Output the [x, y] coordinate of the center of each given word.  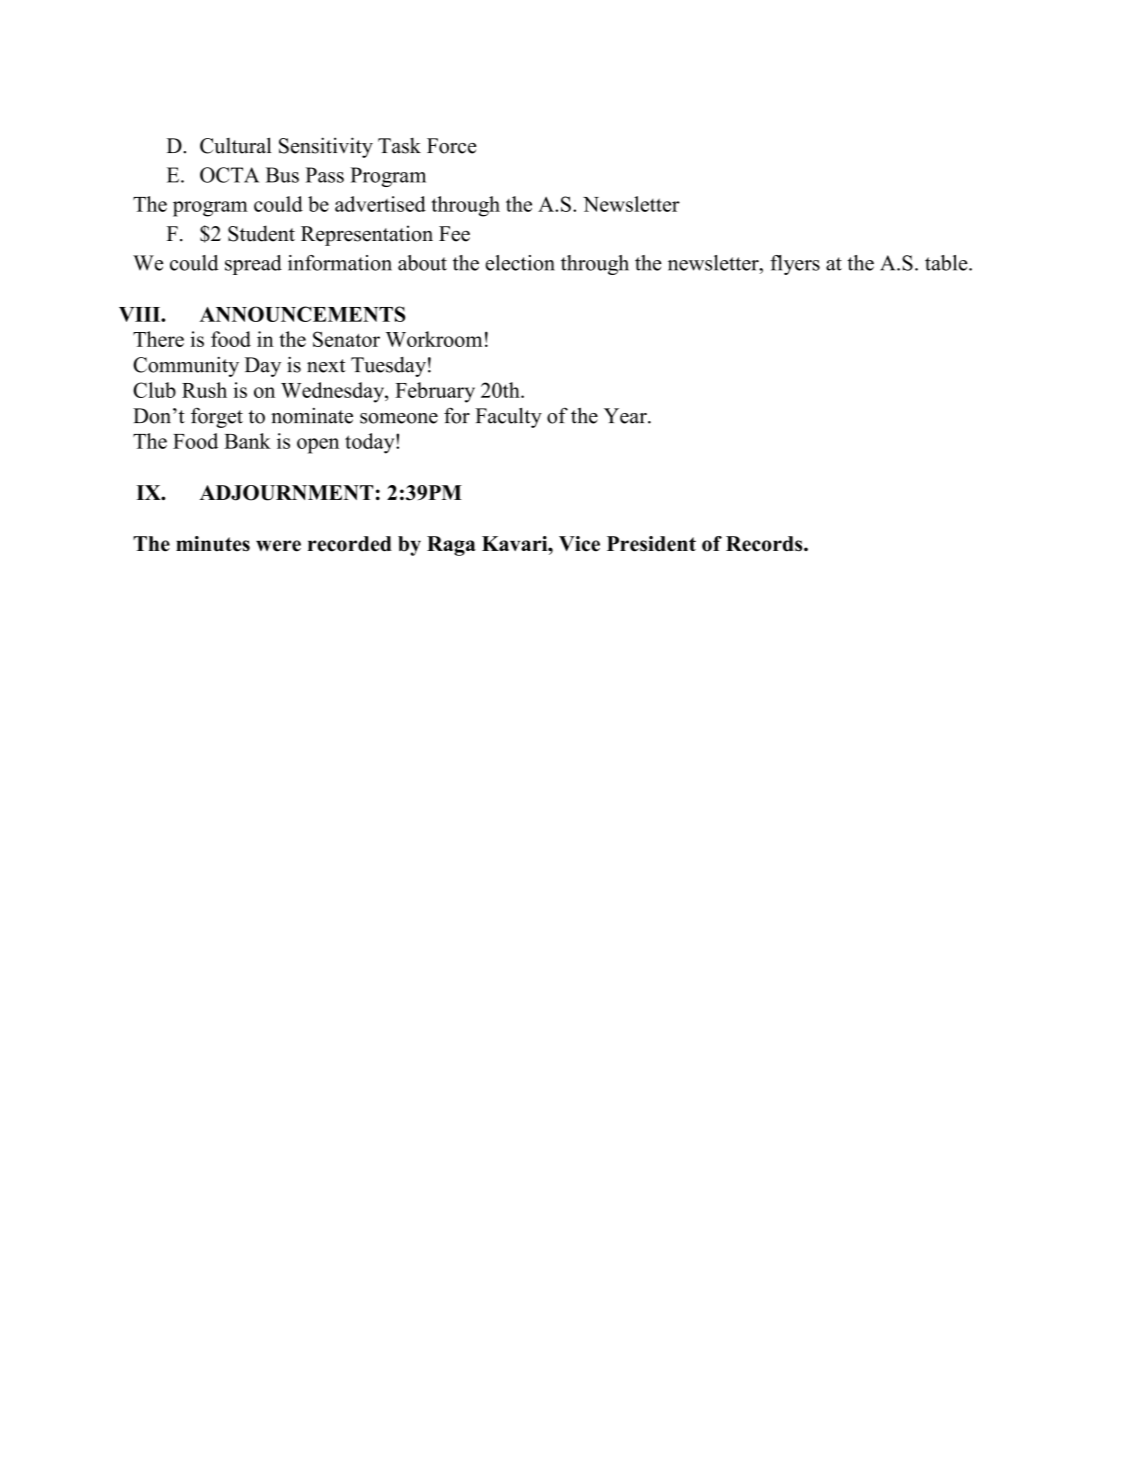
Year [626, 416]
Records [765, 544]
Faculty [508, 418]
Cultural [236, 145]
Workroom [434, 339]
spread [253, 265]
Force [452, 146]
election [520, 263]
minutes [213, 544]
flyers [795, 265]
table [947, 263]
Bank [247, 441]
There [158, 339]
